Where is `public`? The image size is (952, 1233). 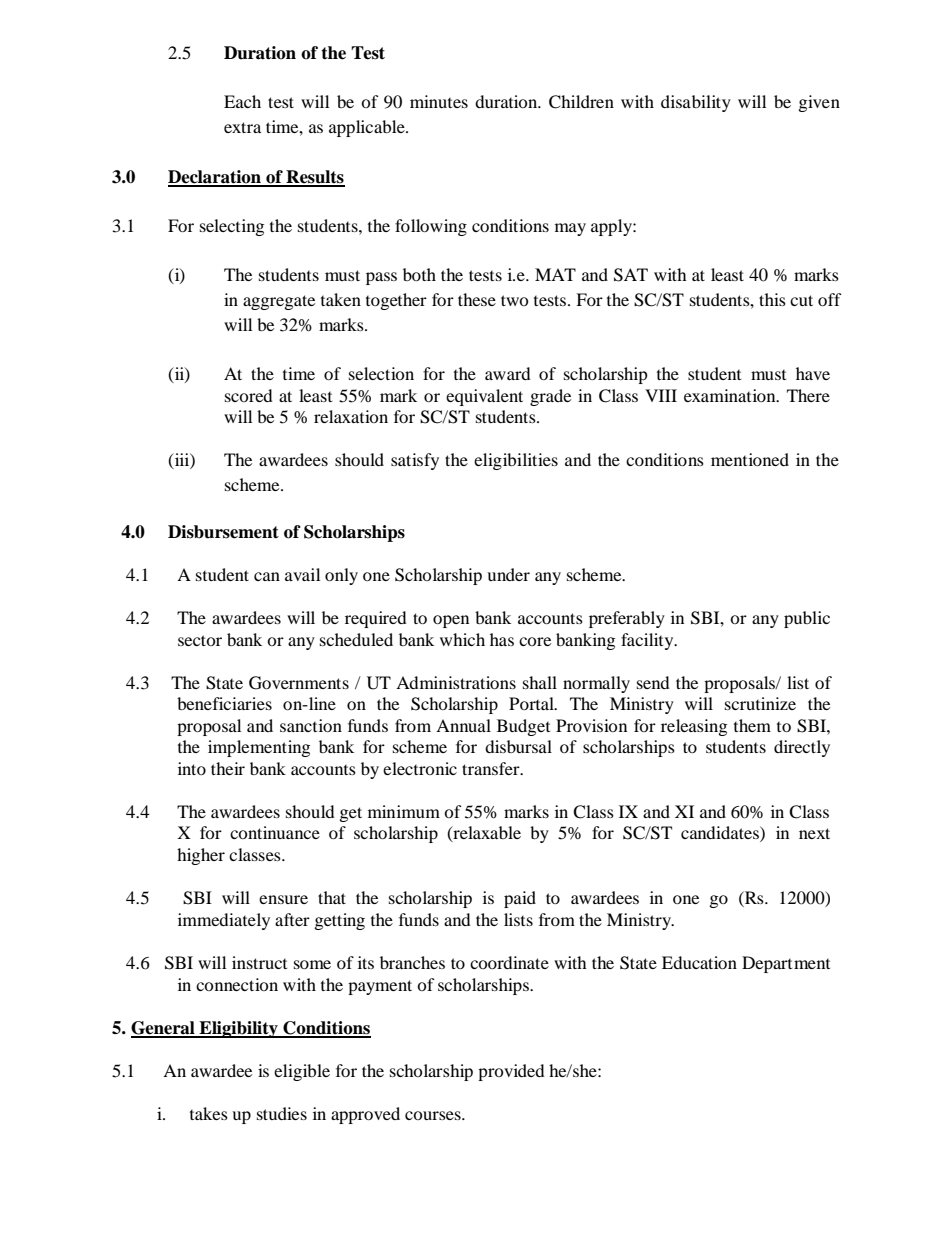
public is located at coordinates (807, 619).
